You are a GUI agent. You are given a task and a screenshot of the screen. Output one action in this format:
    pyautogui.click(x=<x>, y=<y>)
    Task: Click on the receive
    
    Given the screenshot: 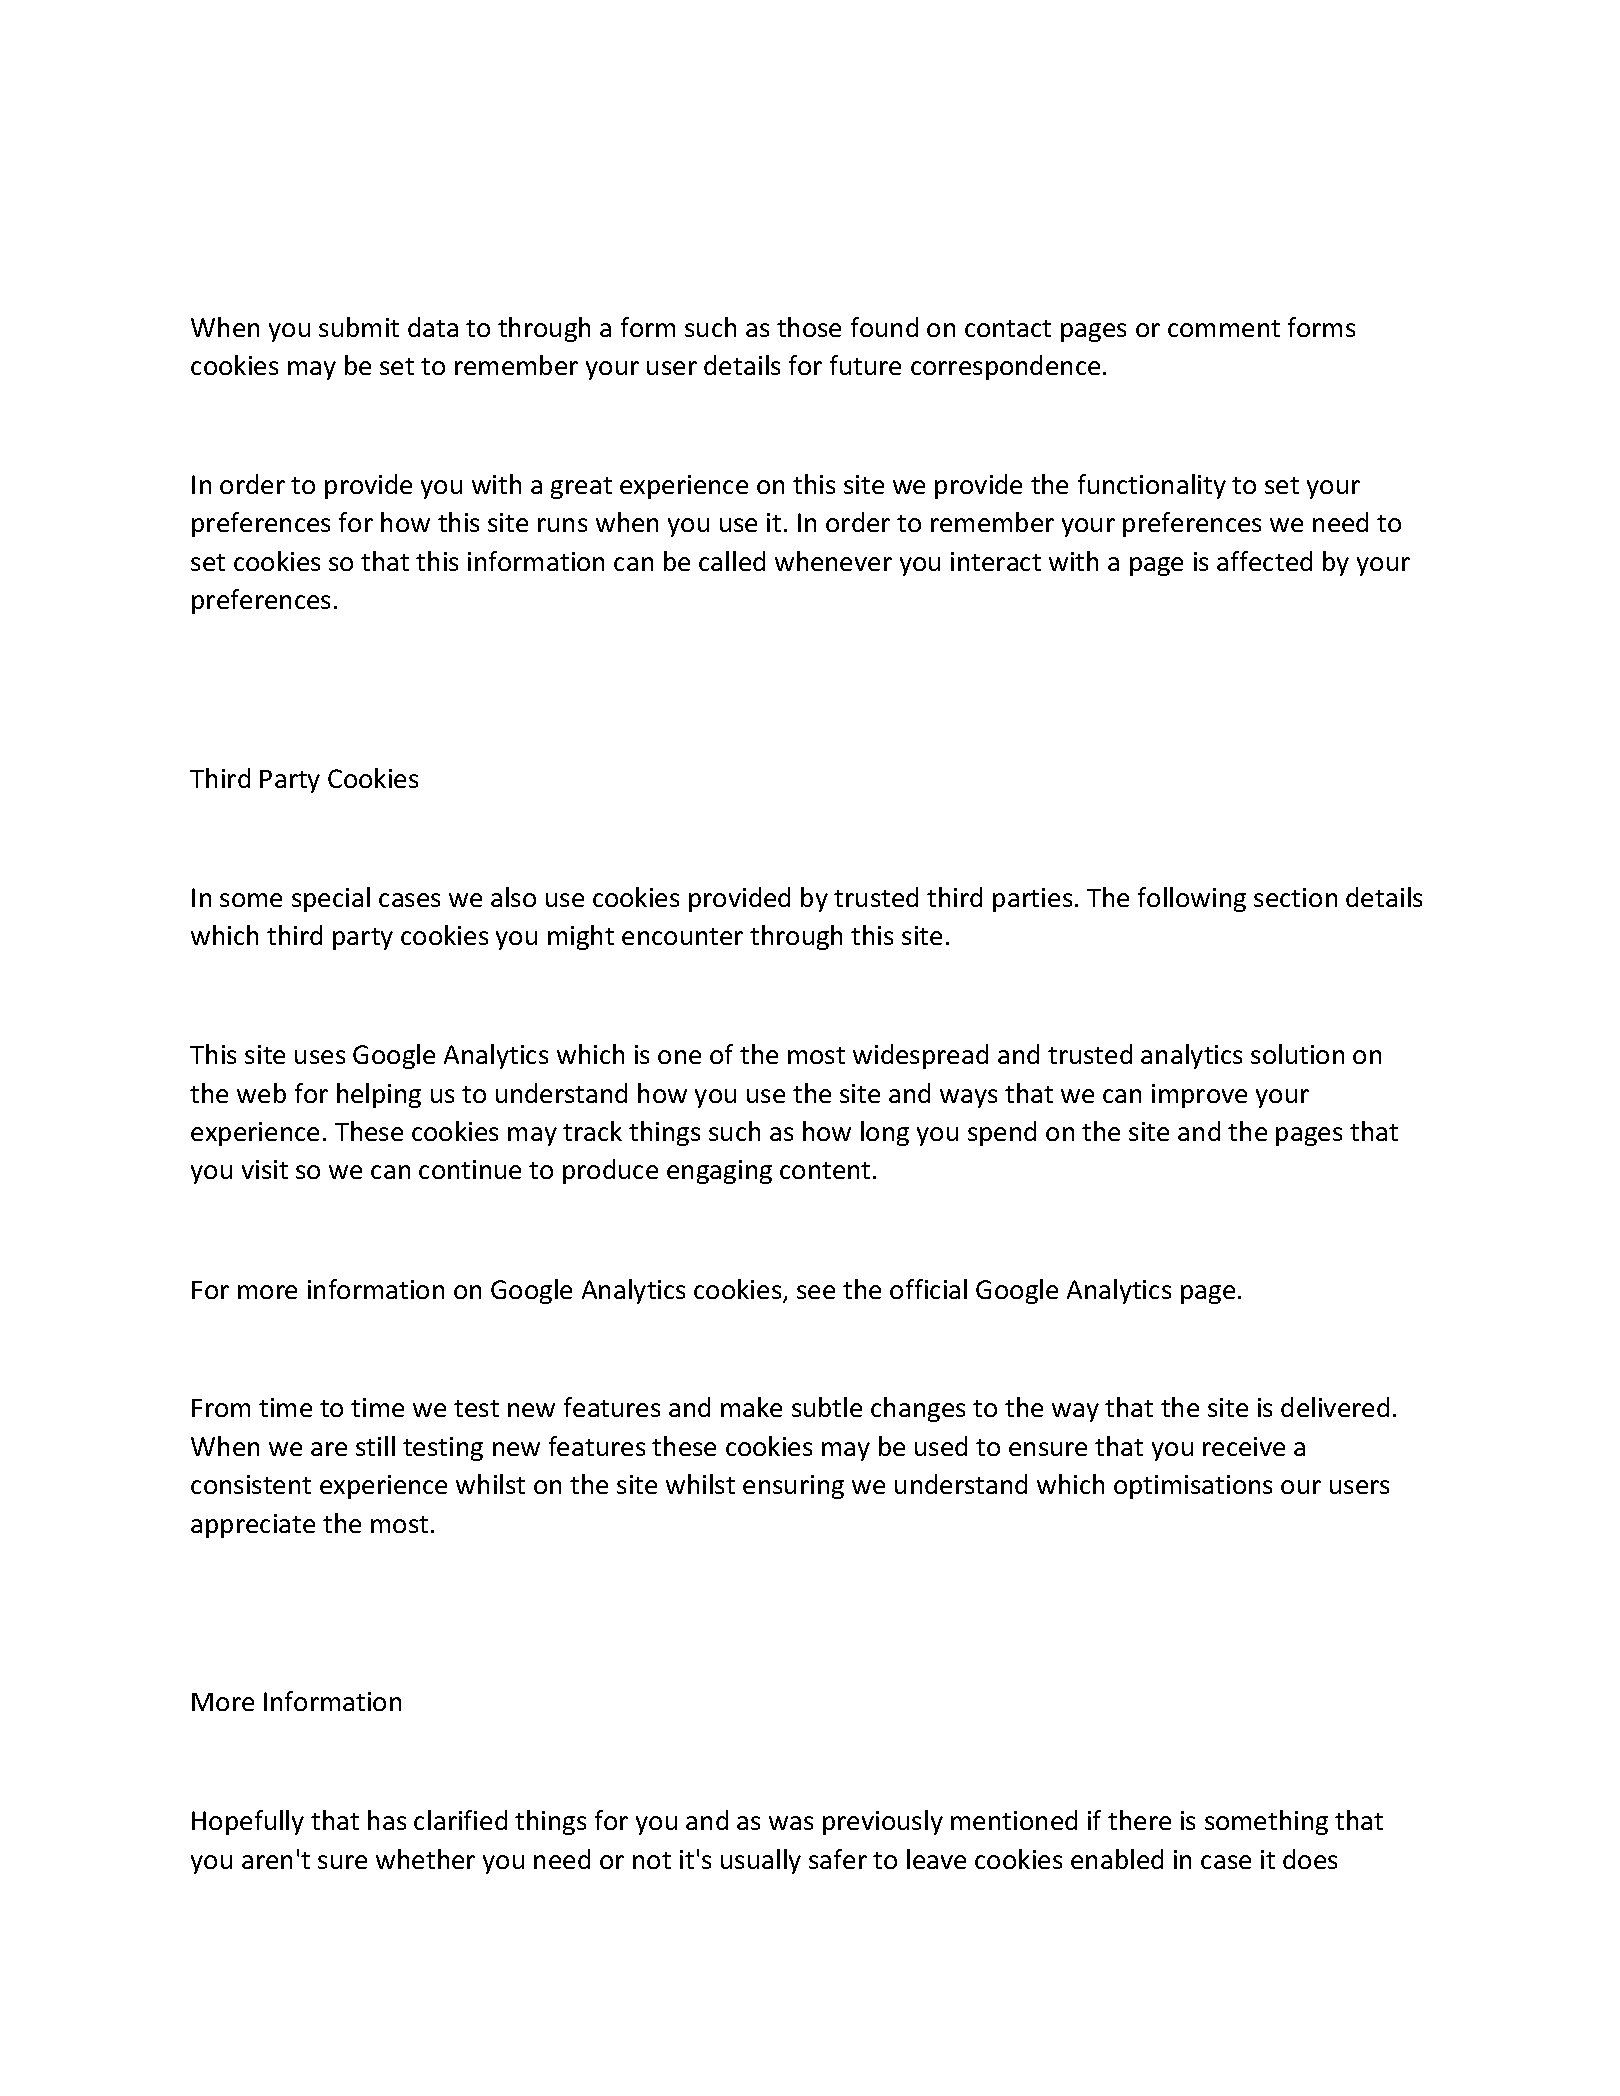 What is the action you would take?
    pyautogui.click(x=1244, y=1446)
